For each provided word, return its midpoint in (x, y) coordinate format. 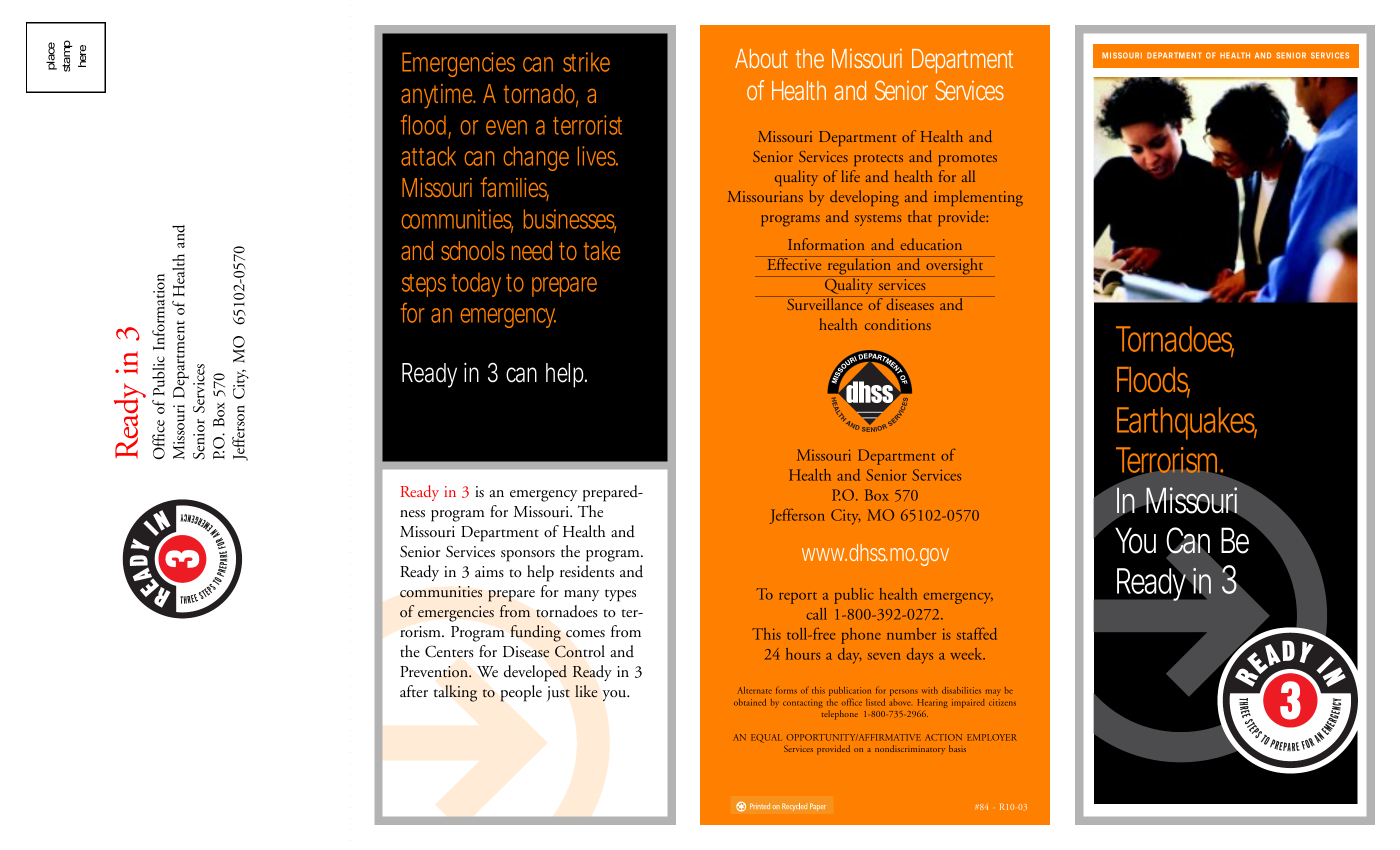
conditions (898, 324)
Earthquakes (1187, 423)
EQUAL (766, 738)
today (479, 285)
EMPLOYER (992, 737)
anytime (438, 96)
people (521, 693)
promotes (968, 160)
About (761, 58)
